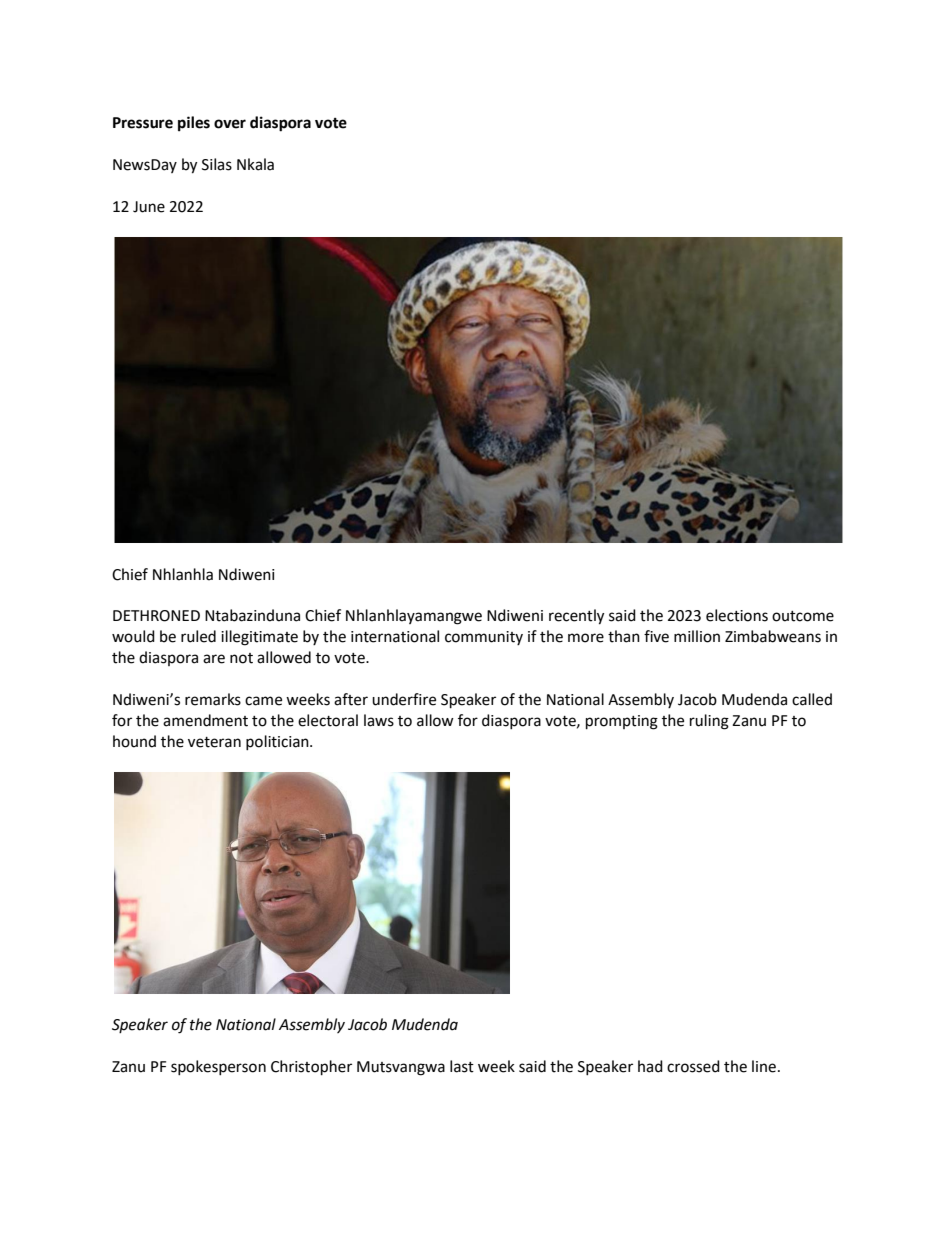 The width and height of the screenshot is (952, 1233). Describe the element at coordinates (737, 615) in the screenshot. I see `elections` at that location.
